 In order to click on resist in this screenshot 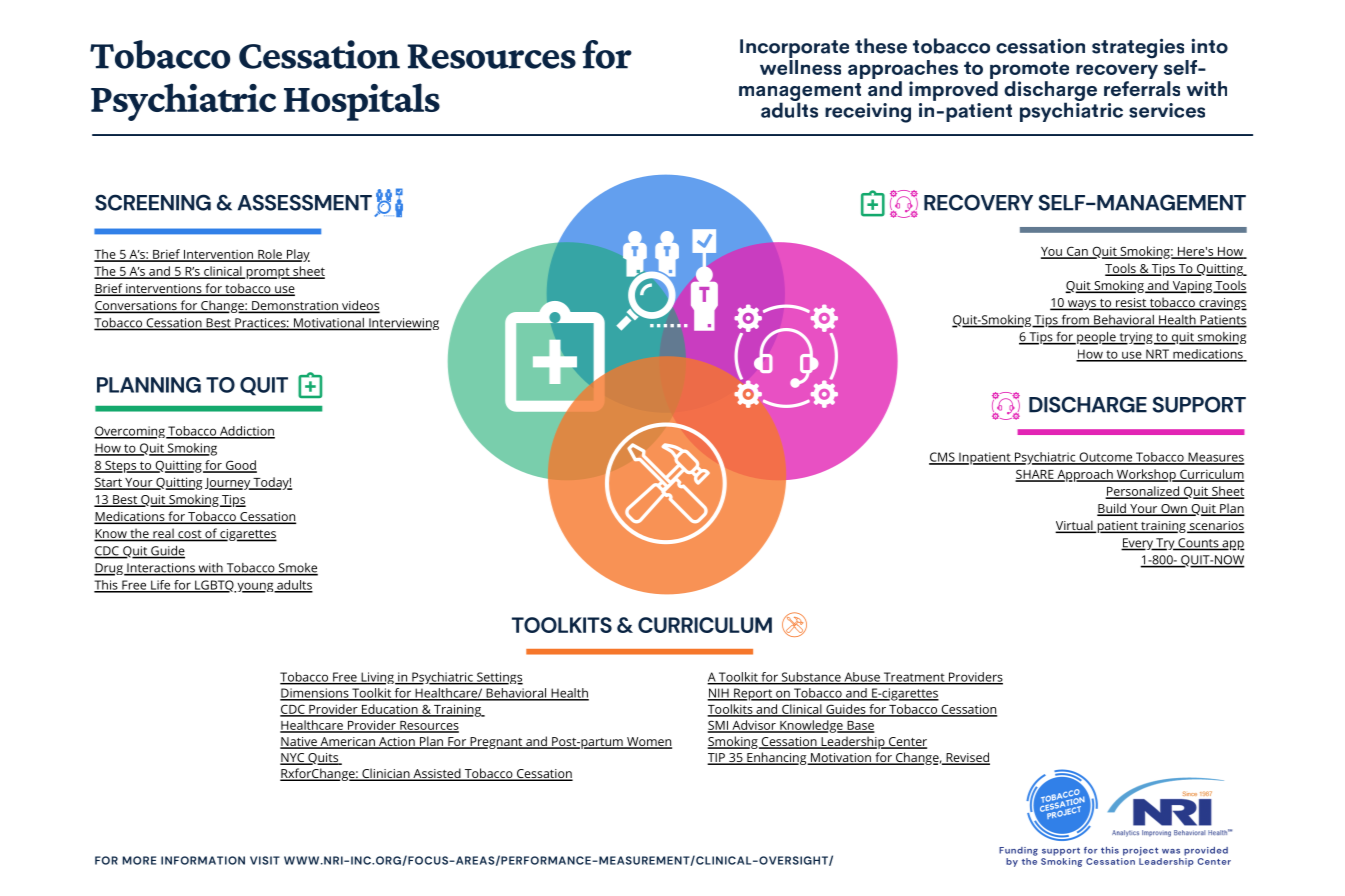, I will do `click(1130, 304)`.
